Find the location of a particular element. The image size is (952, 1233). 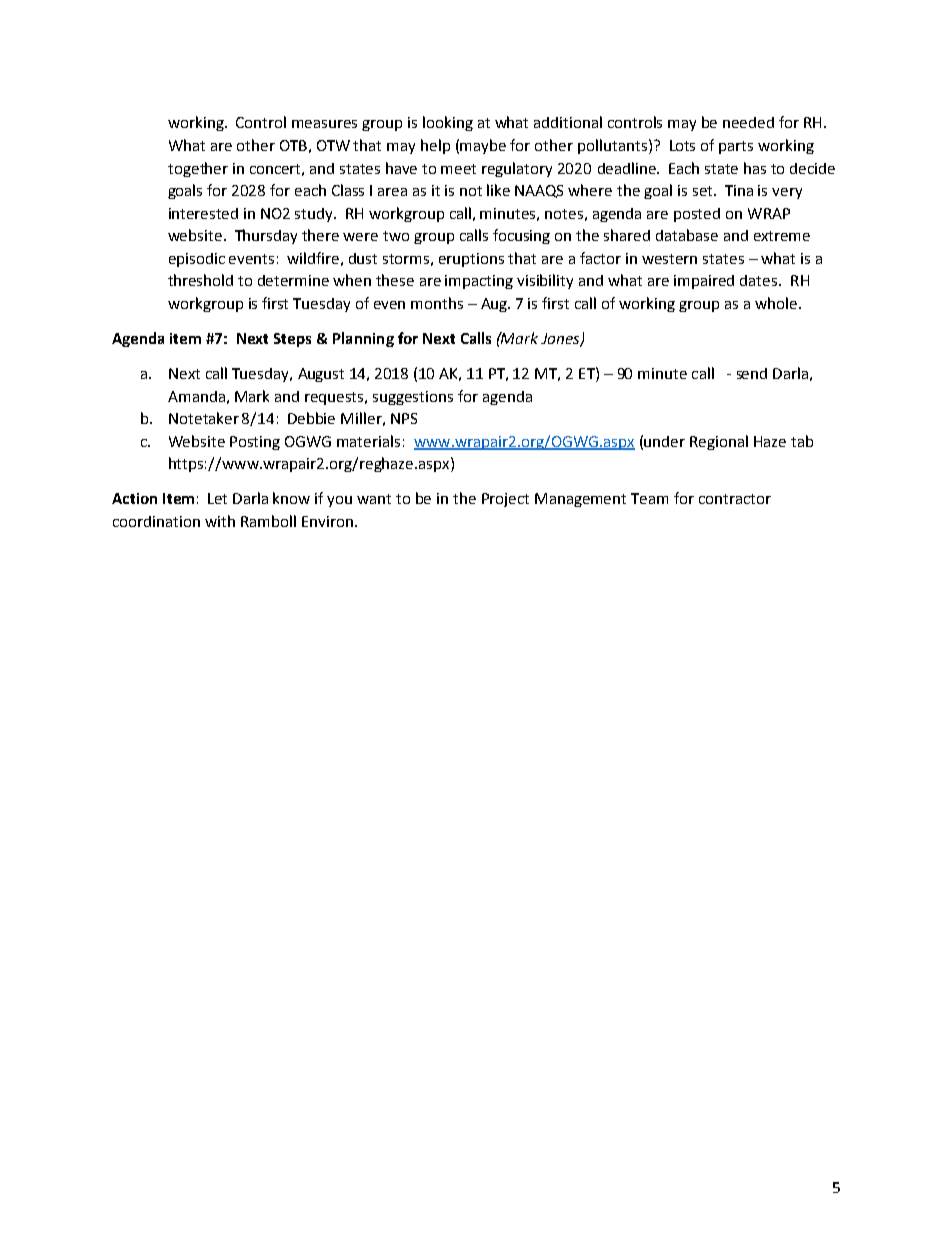

measures is located at coordinates (324, 124).
